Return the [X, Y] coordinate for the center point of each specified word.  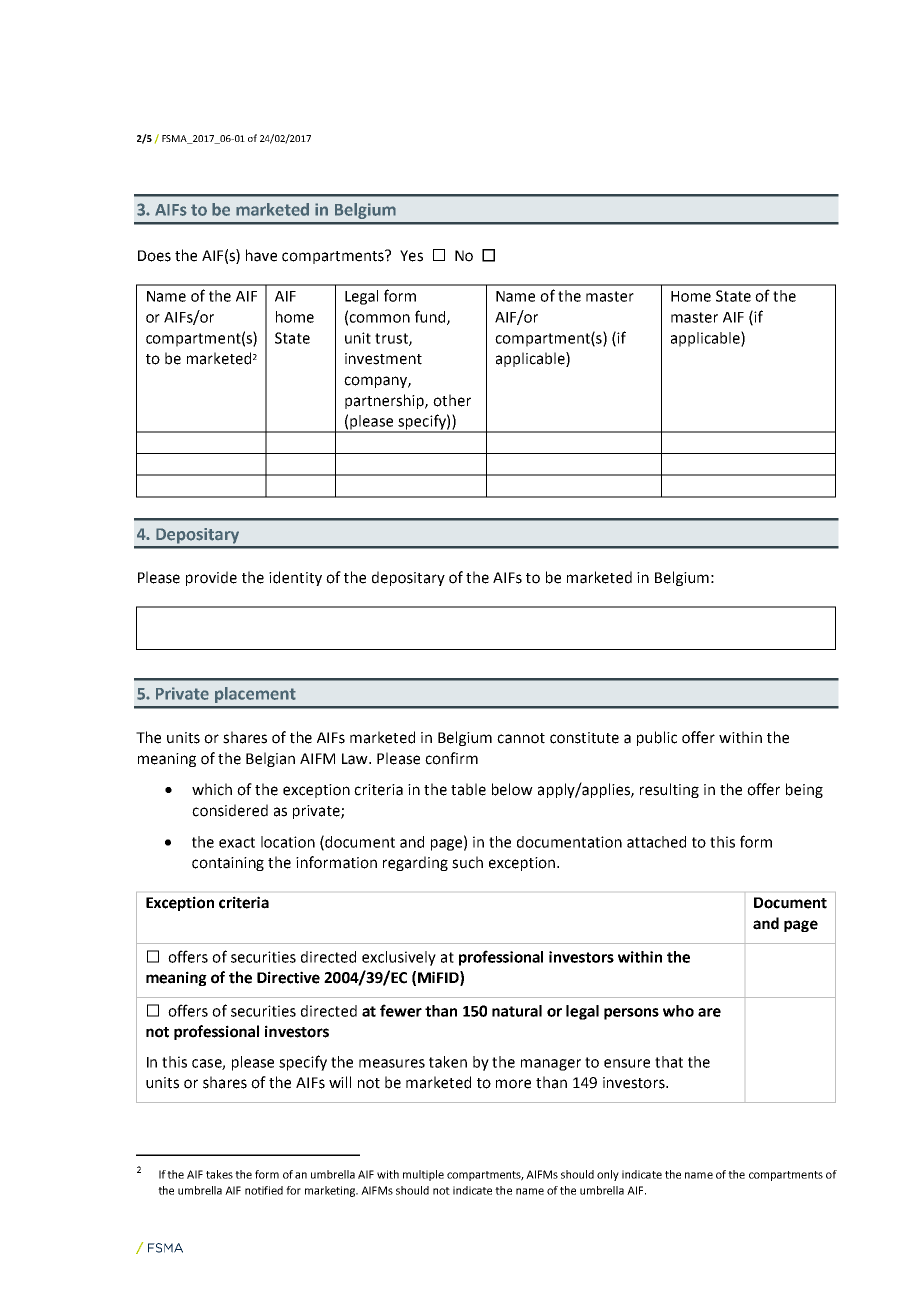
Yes [411, 256]
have [261, 255]
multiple [423, 1175]
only [608, 1175]
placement [255, 695]
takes [219, 1174]
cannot [521, 738]
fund [431, 317]
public [657, 738]
